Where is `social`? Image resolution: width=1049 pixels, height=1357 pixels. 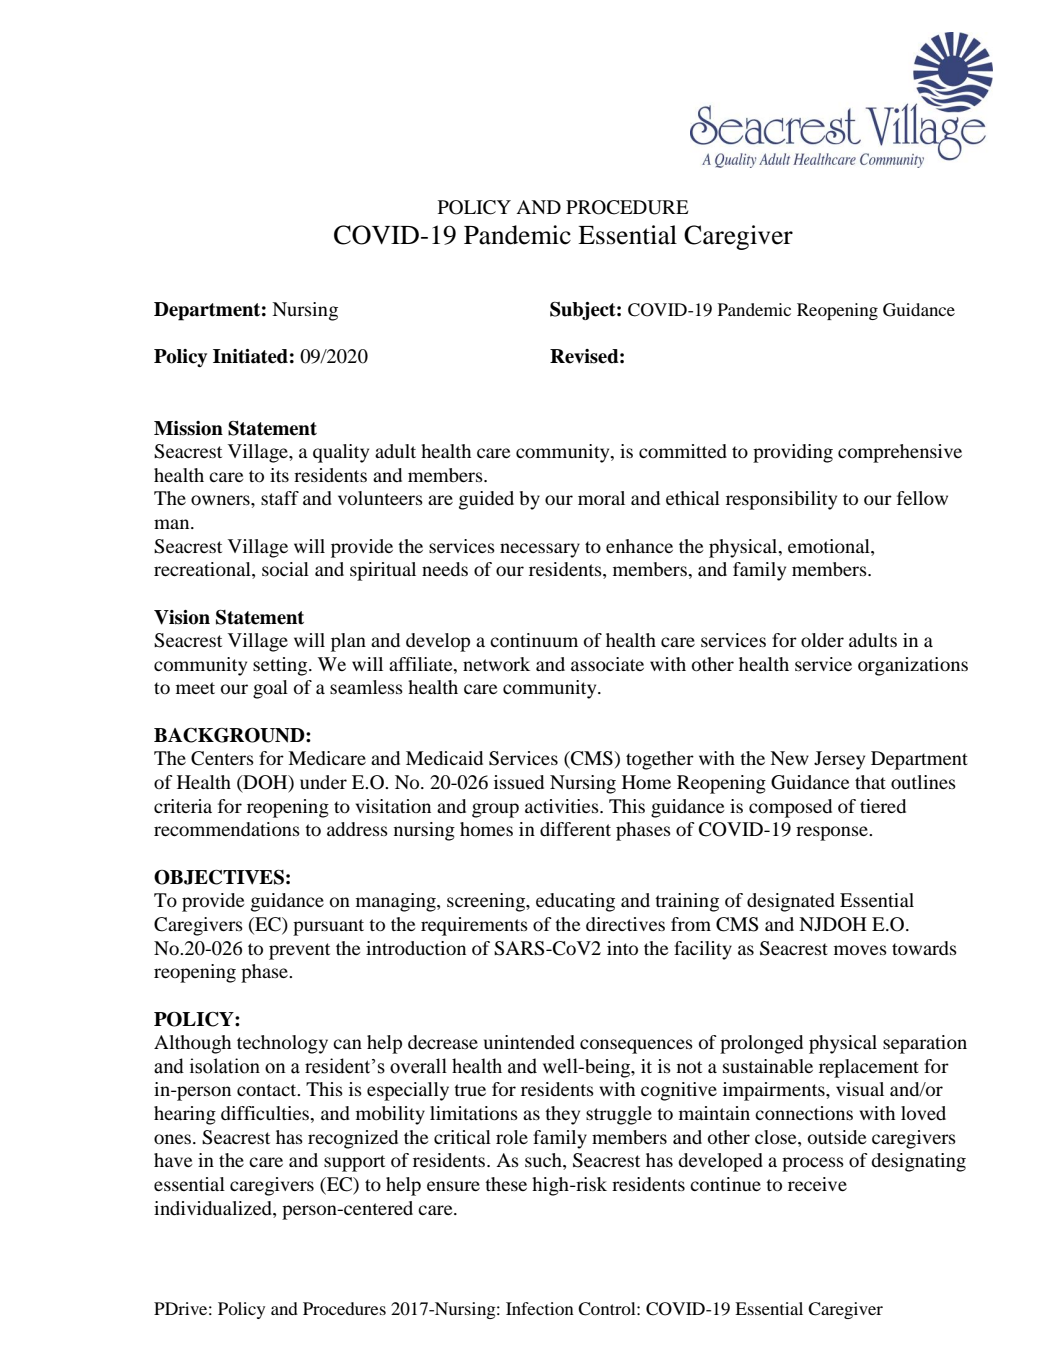
social is located at coordinates (285, 569).
